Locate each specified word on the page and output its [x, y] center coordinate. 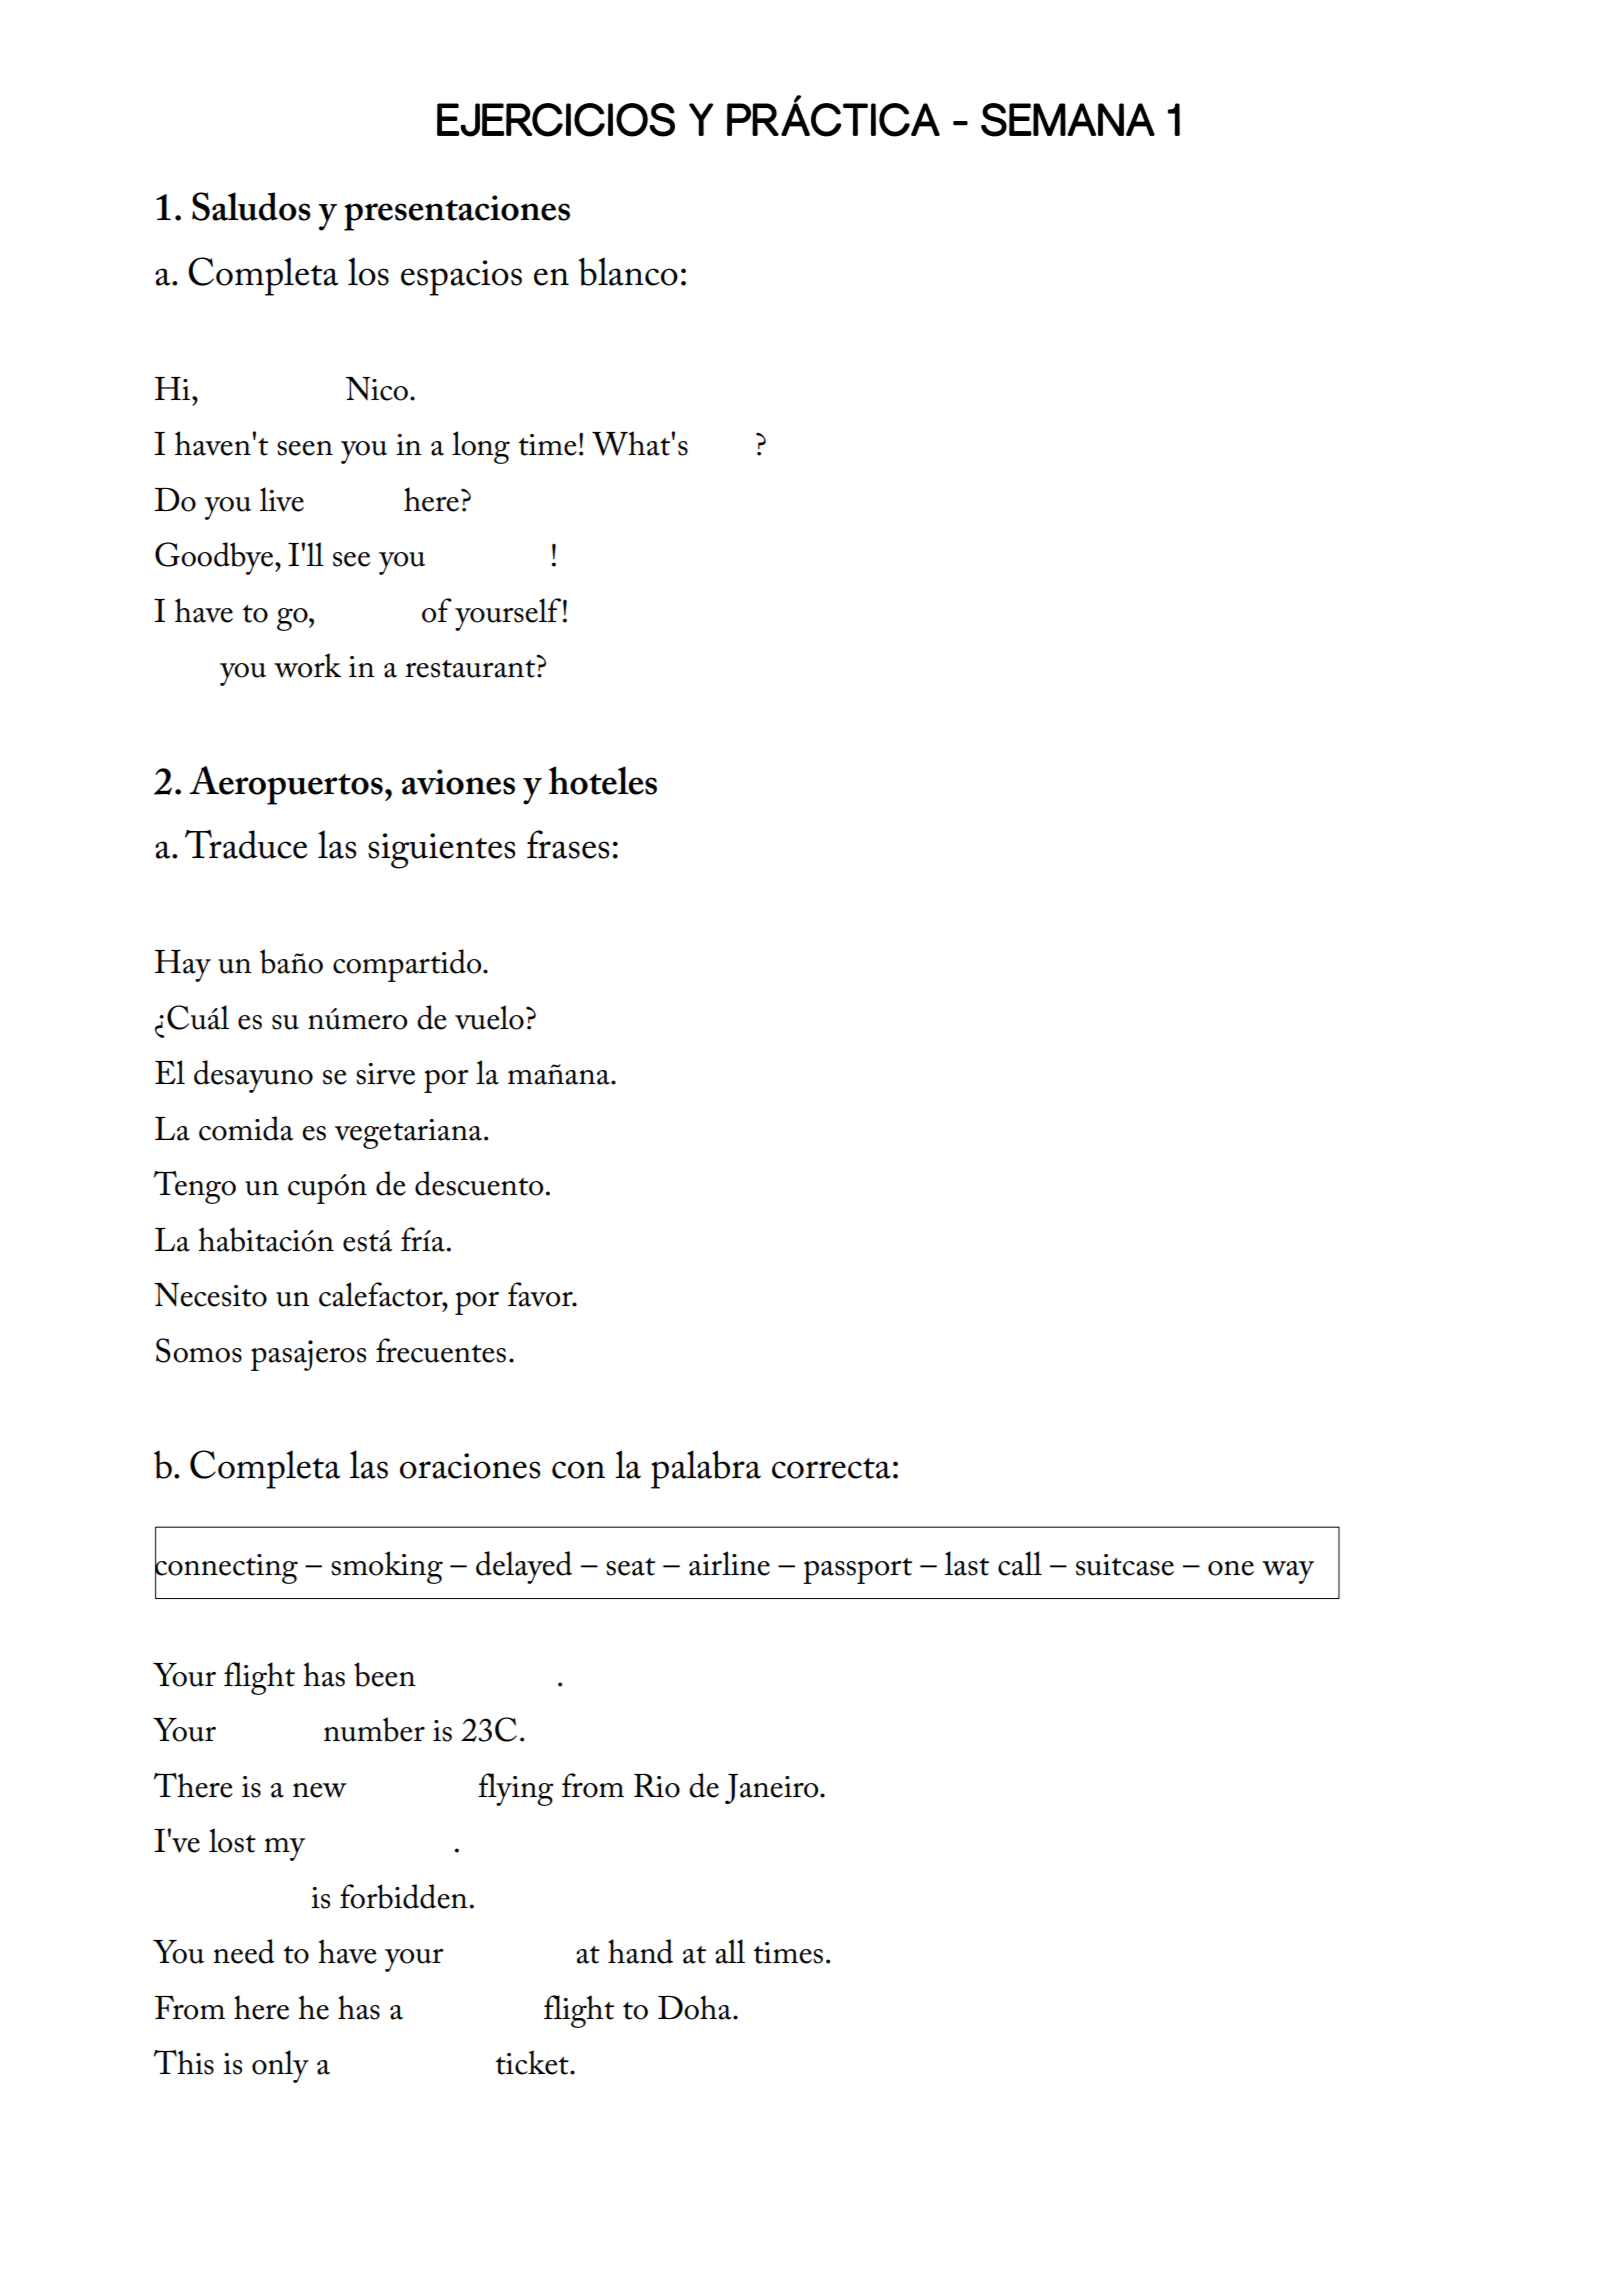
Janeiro [773, 1789]
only [280, 2066]
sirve [385, 1074]
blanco [628, 271]
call [1020, 1563]
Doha [696, 2007]
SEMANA [1068, 120]
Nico [377, 389]
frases [568, 844]
